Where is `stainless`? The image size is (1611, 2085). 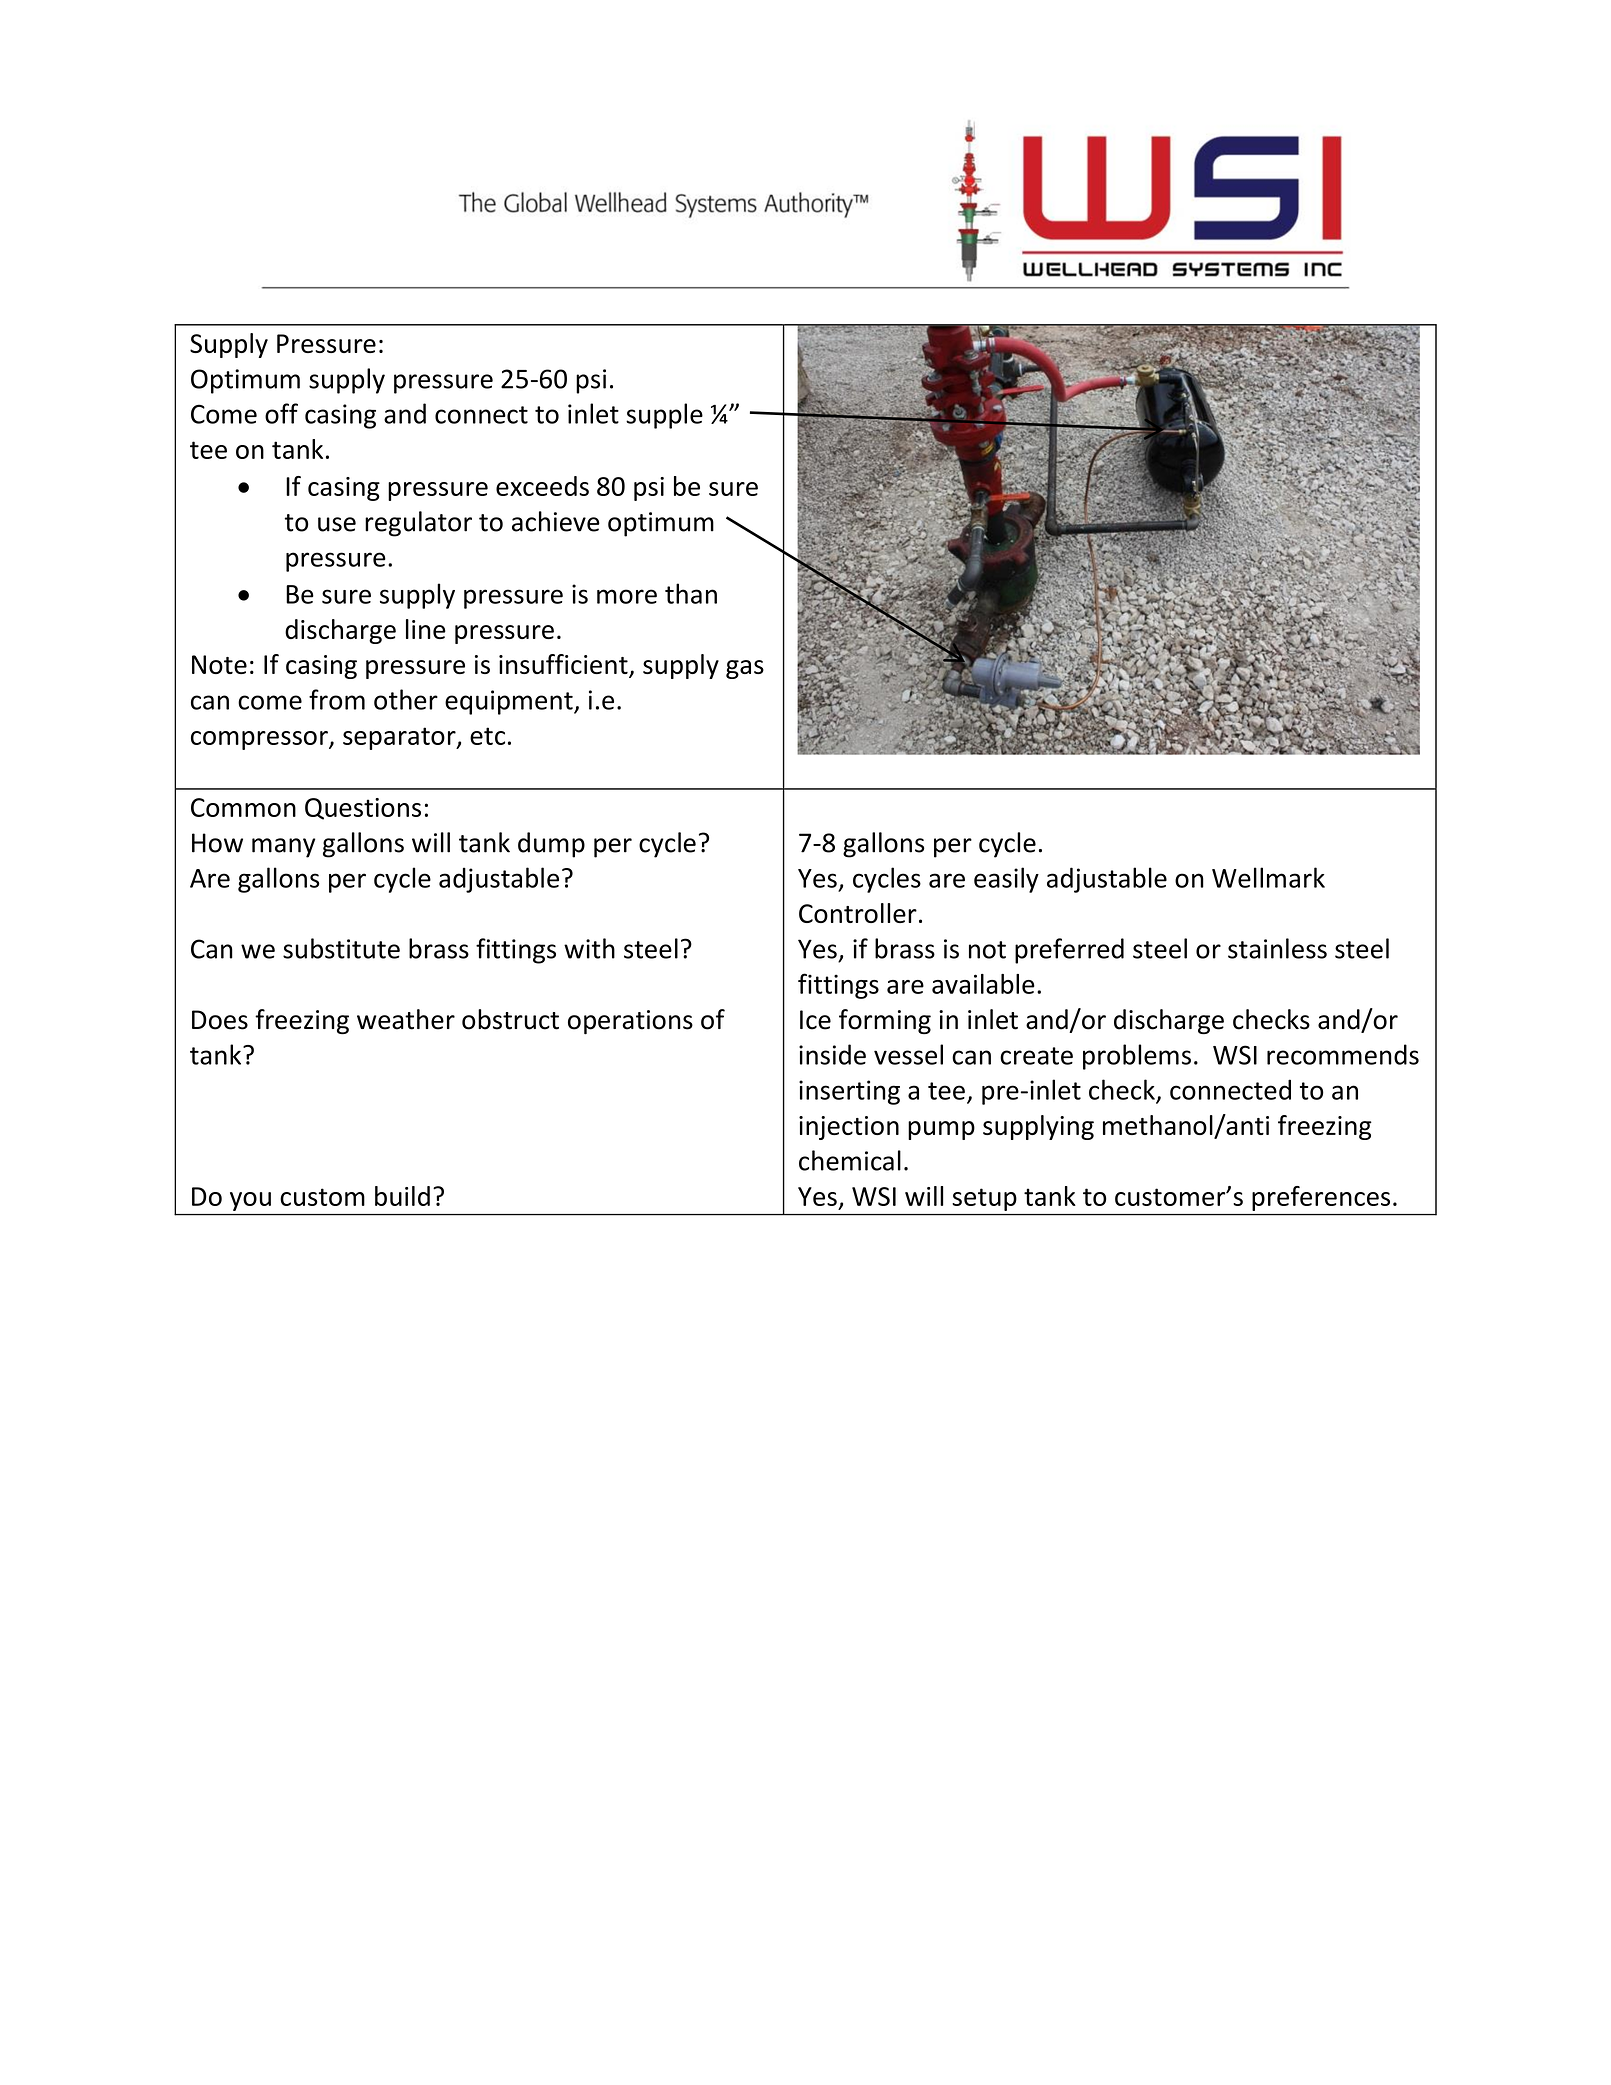
stainless is located at coordinates (1277, 948).
